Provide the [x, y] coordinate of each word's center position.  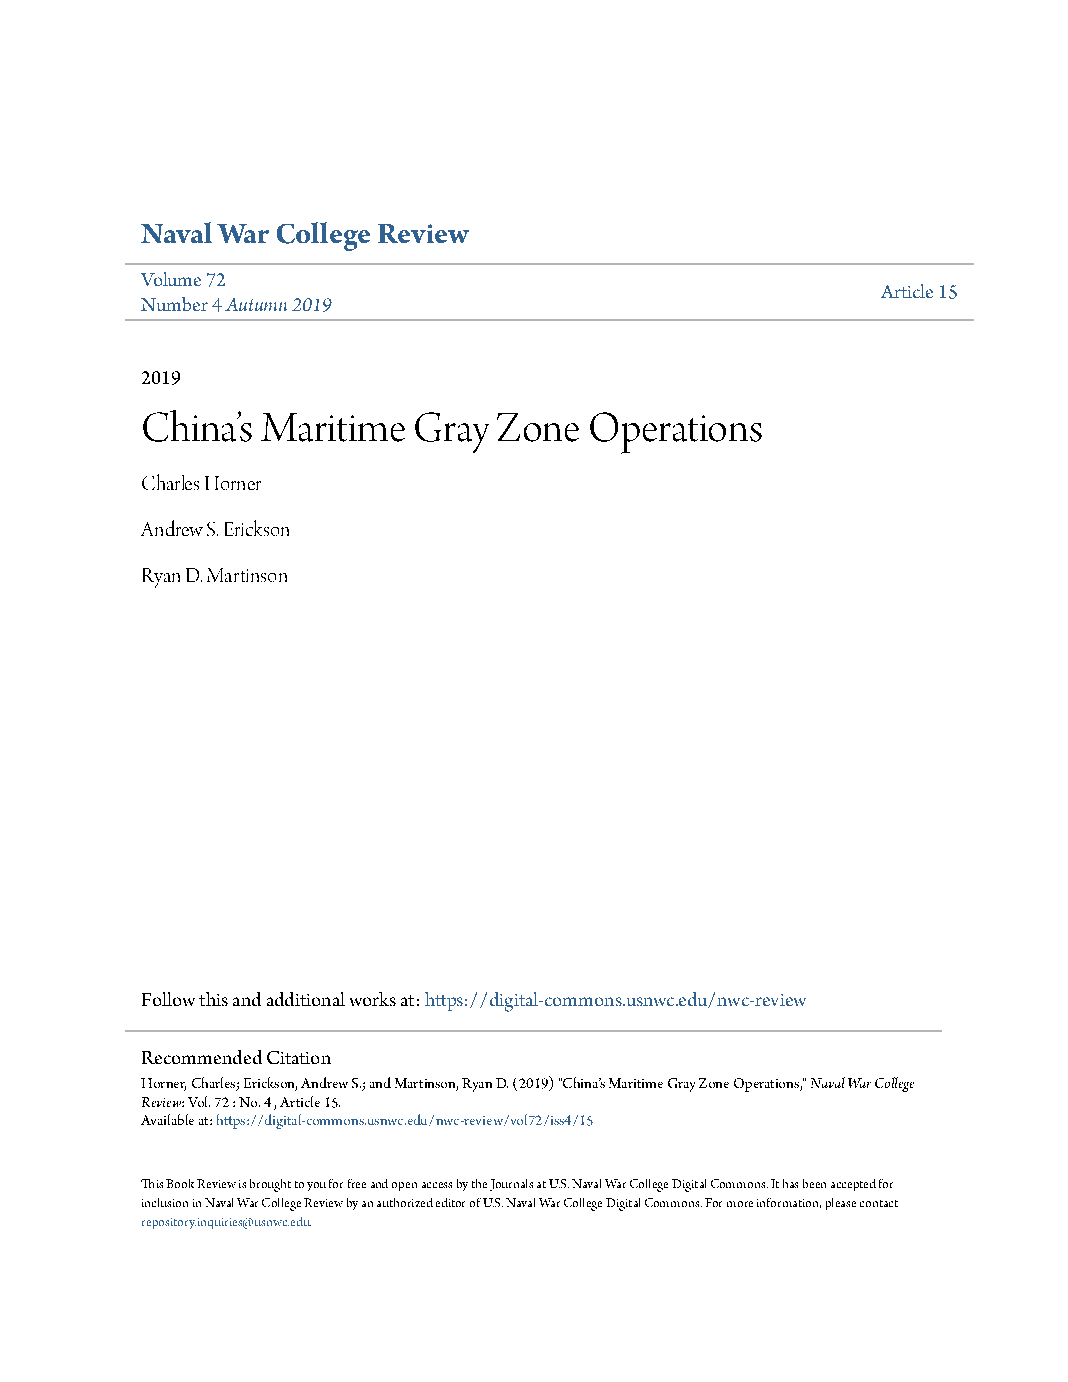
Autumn [256, 304]
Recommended [202, 1057]
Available [167, 1119]
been [814, 1183]
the [479, 1183]
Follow [168, 999]
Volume [171, 279]
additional [306, 999]
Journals [511, 1185]
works [373, 999]
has [790, 1183]
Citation [299, 1057]
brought [270, 1185]
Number [174, 304]
